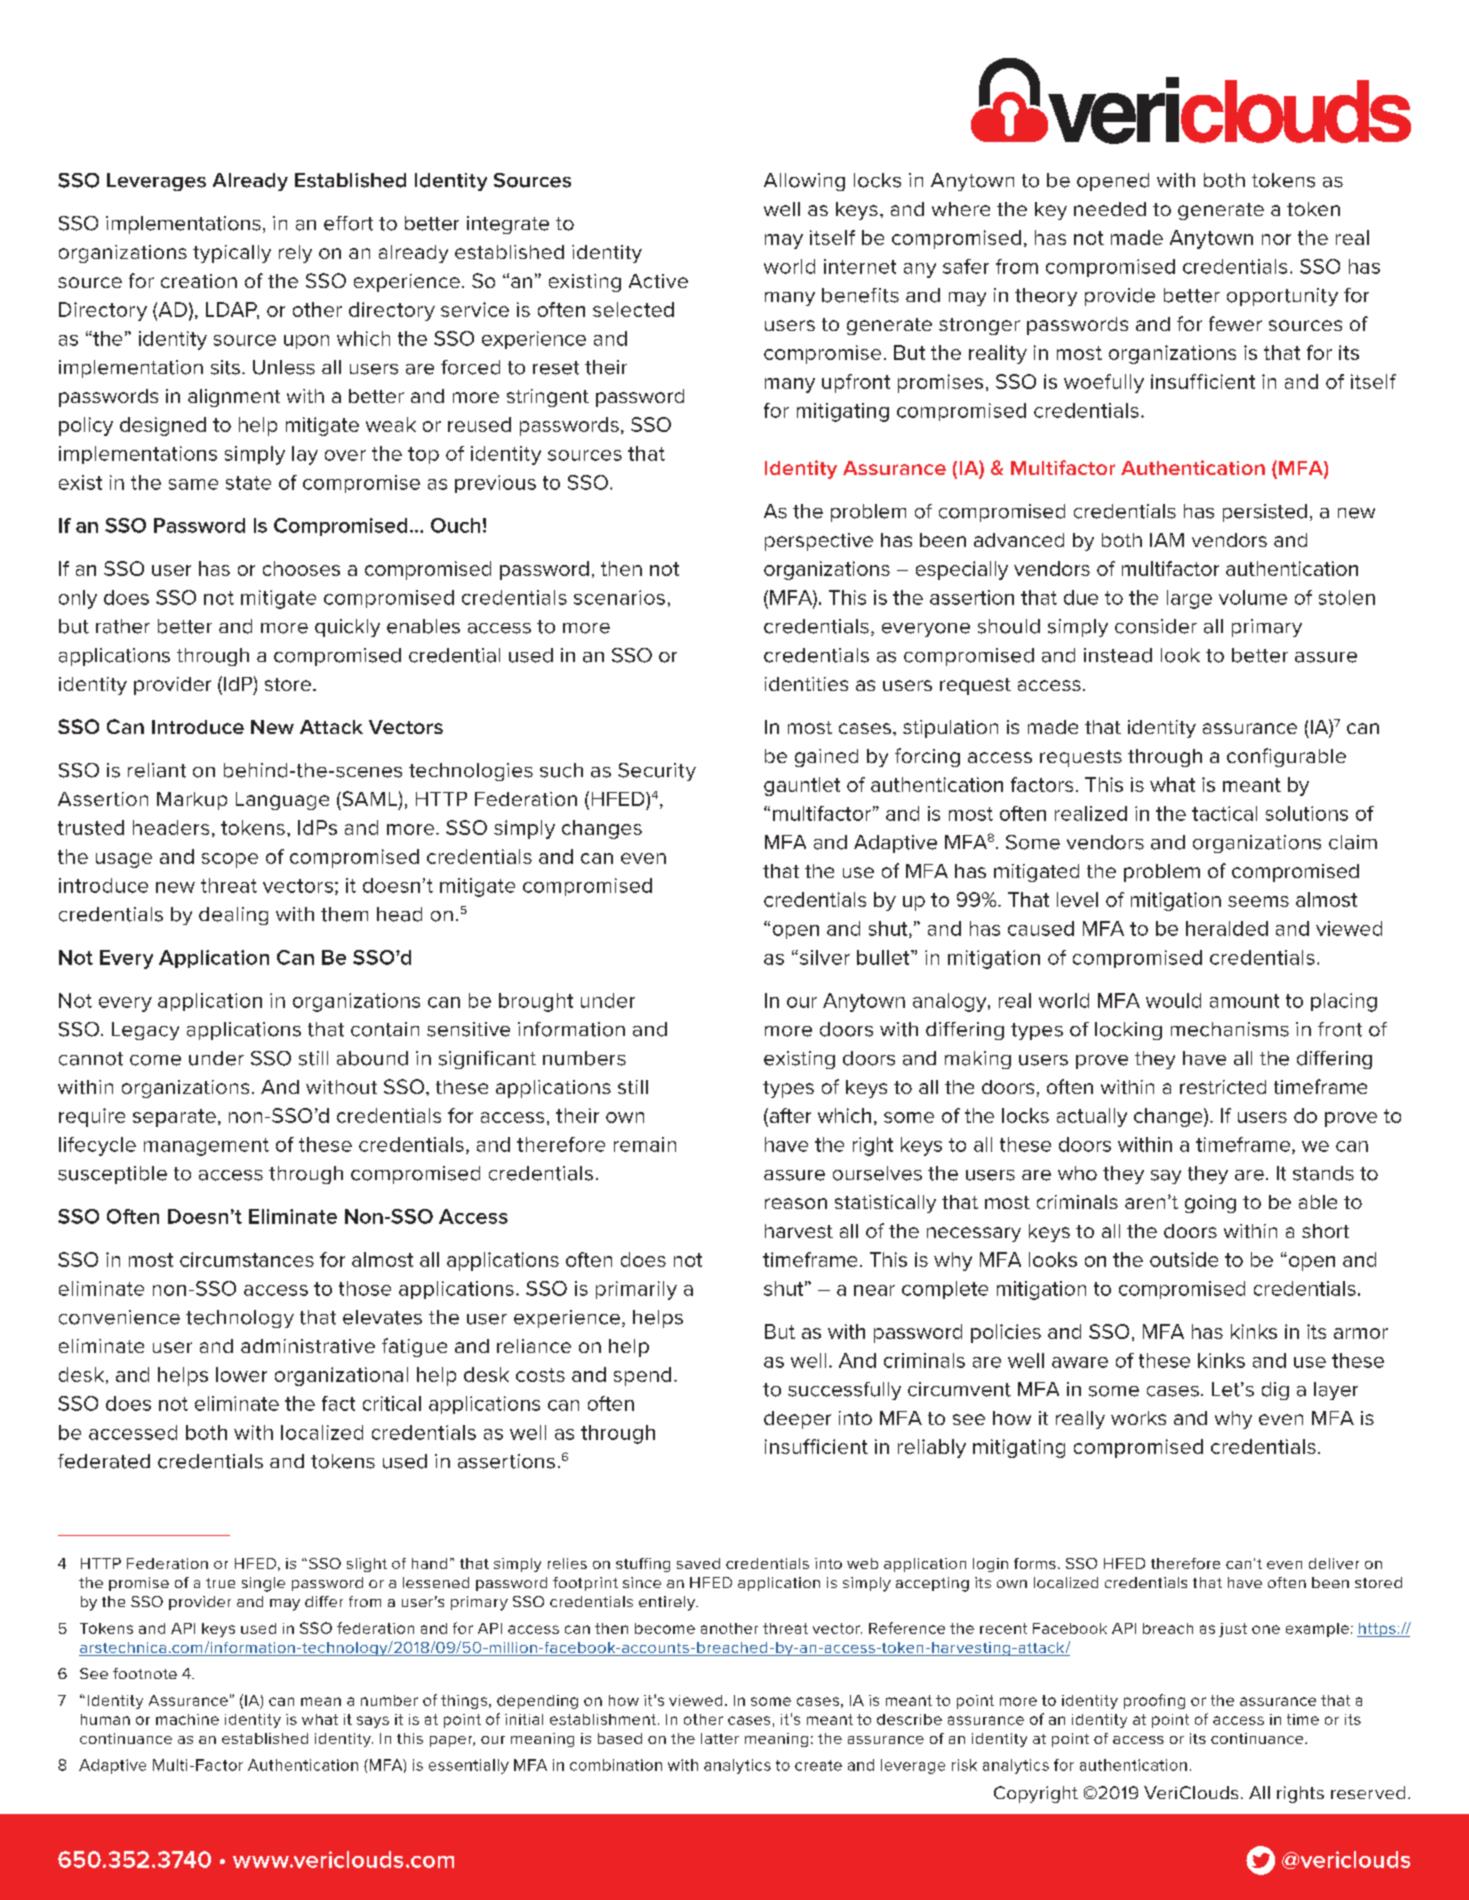  I want to click on machine, so click(187, 1719).
